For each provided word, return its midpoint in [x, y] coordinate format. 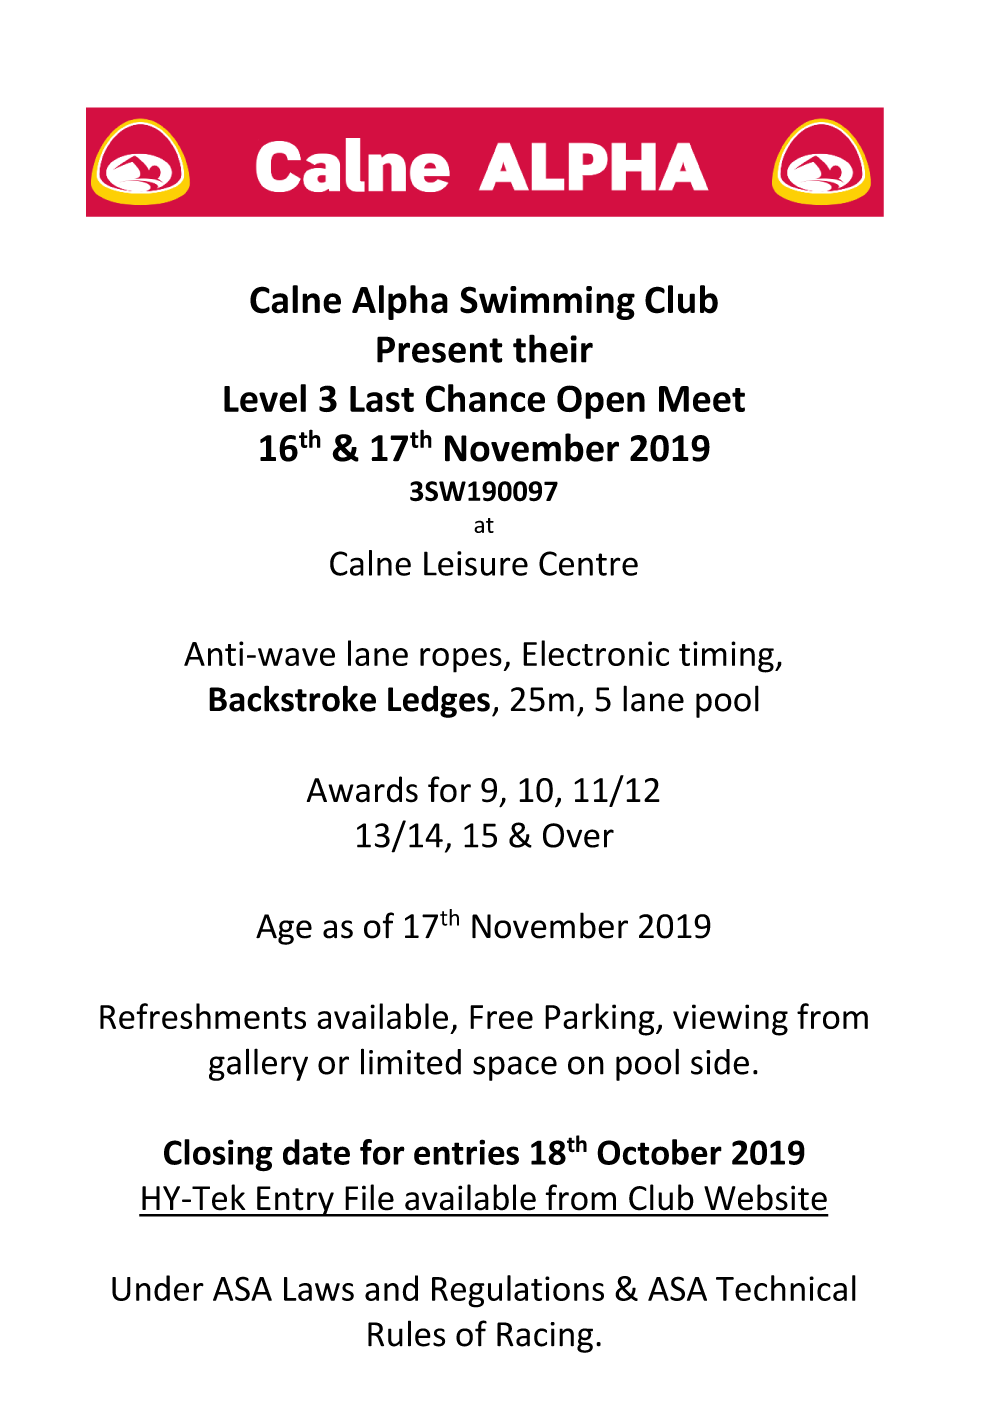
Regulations [518, 1291]
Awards [362, 789]
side [720, 1062]
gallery [258, 1064]
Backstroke [292, 698]
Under [158, 1288]
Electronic [596, 653]
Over [578, 835]
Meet [702, 399]
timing [727, 657]
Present [440, 349]
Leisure [476, 563]
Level [265, 398]
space [515, 1068]
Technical [786, 1288]
